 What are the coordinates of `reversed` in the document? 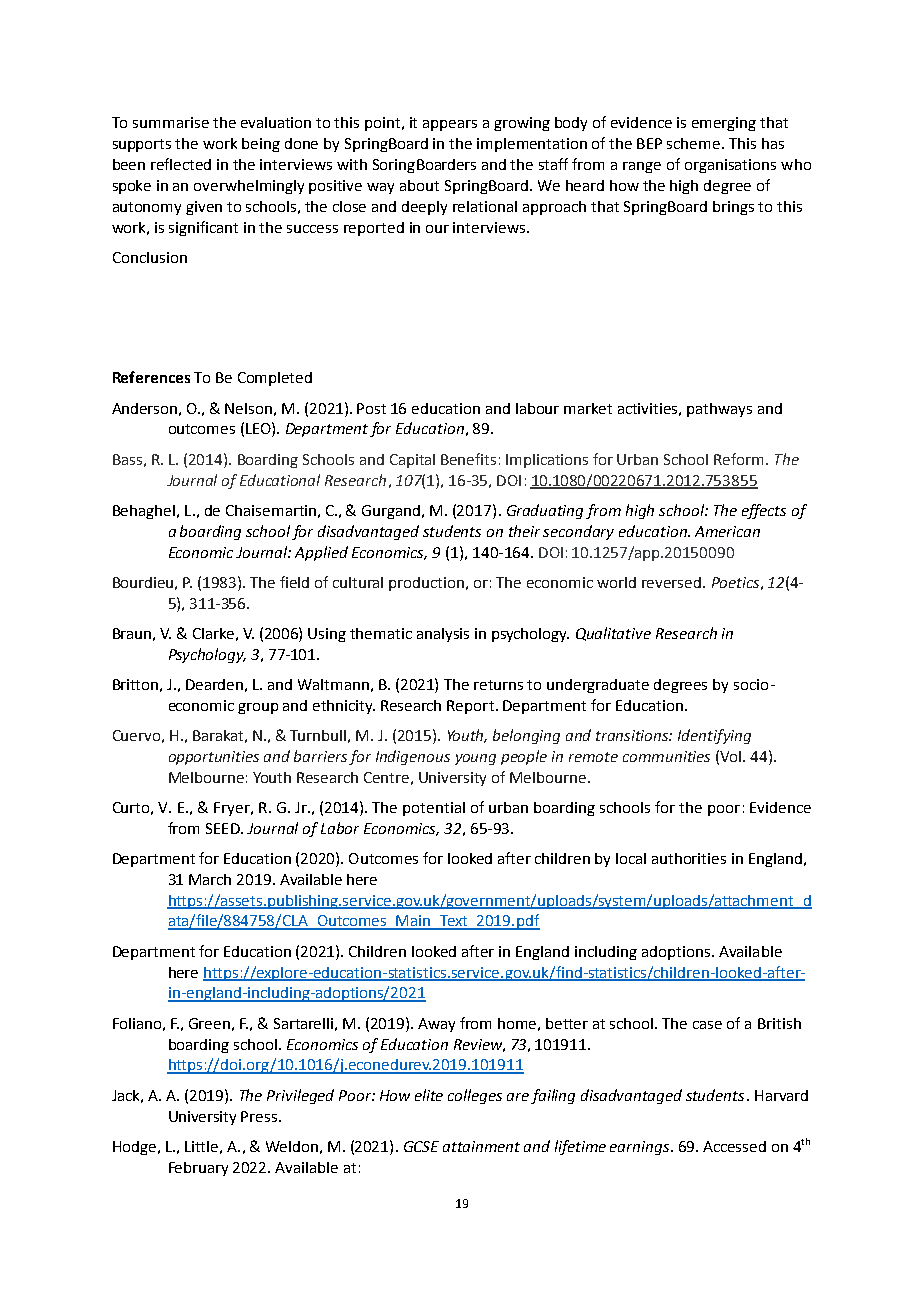 It's located at (671, 582).
